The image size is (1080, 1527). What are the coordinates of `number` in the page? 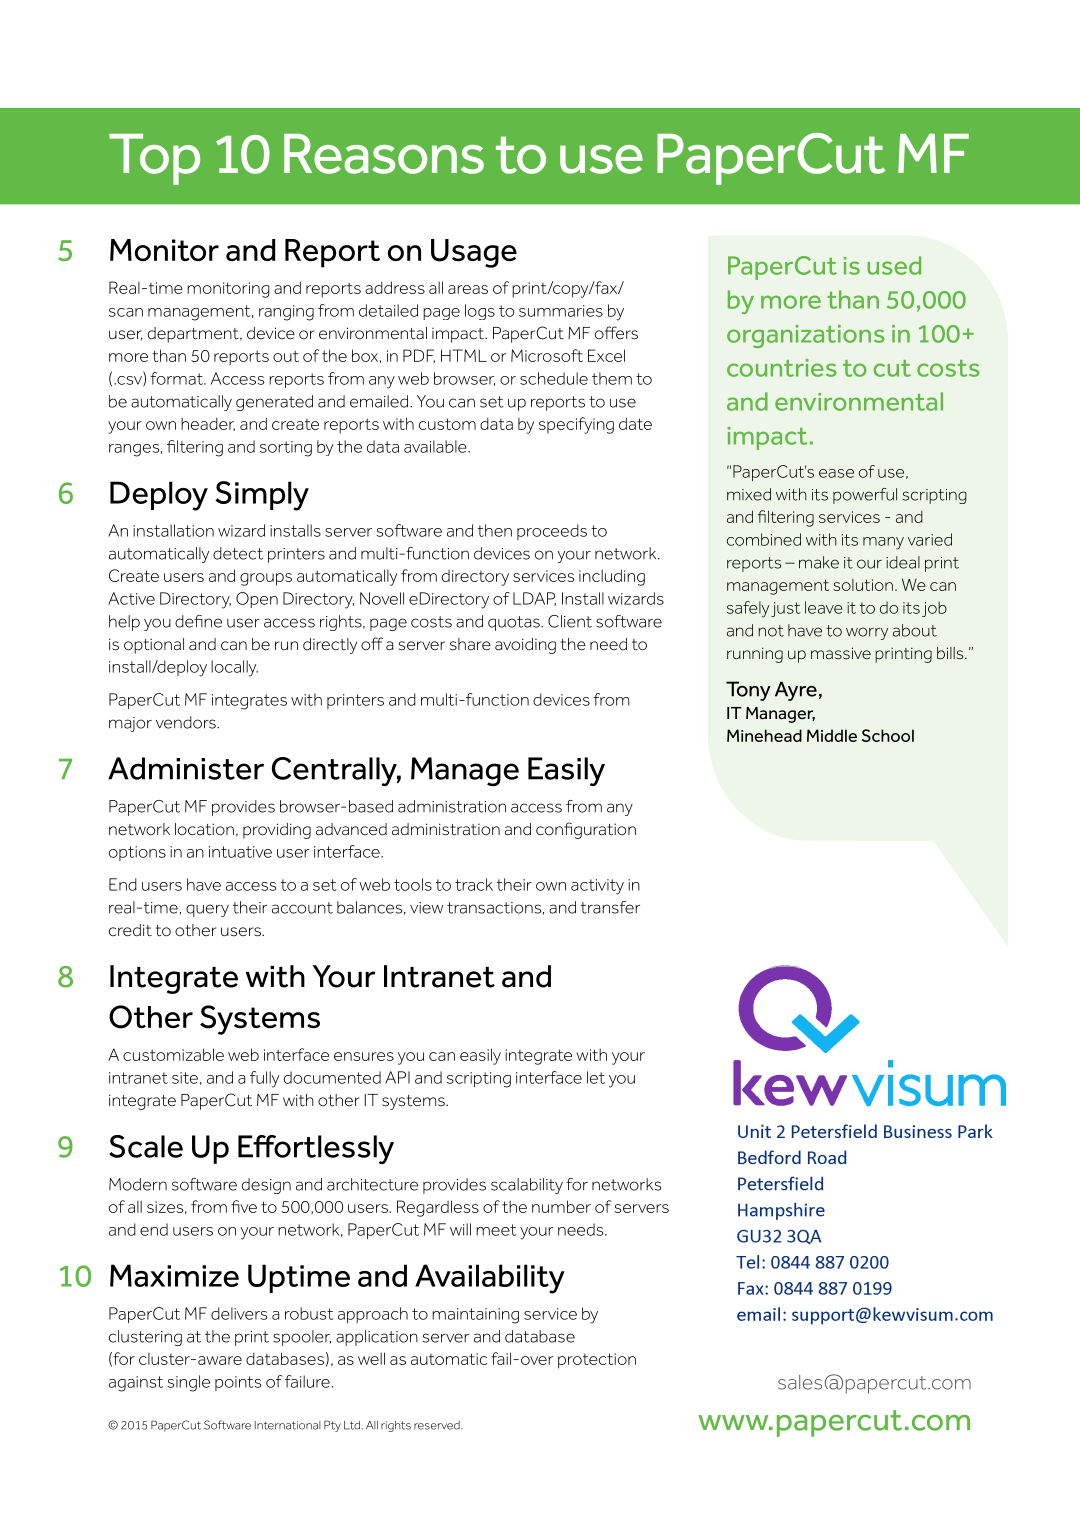 It's located at (561, 1206).
